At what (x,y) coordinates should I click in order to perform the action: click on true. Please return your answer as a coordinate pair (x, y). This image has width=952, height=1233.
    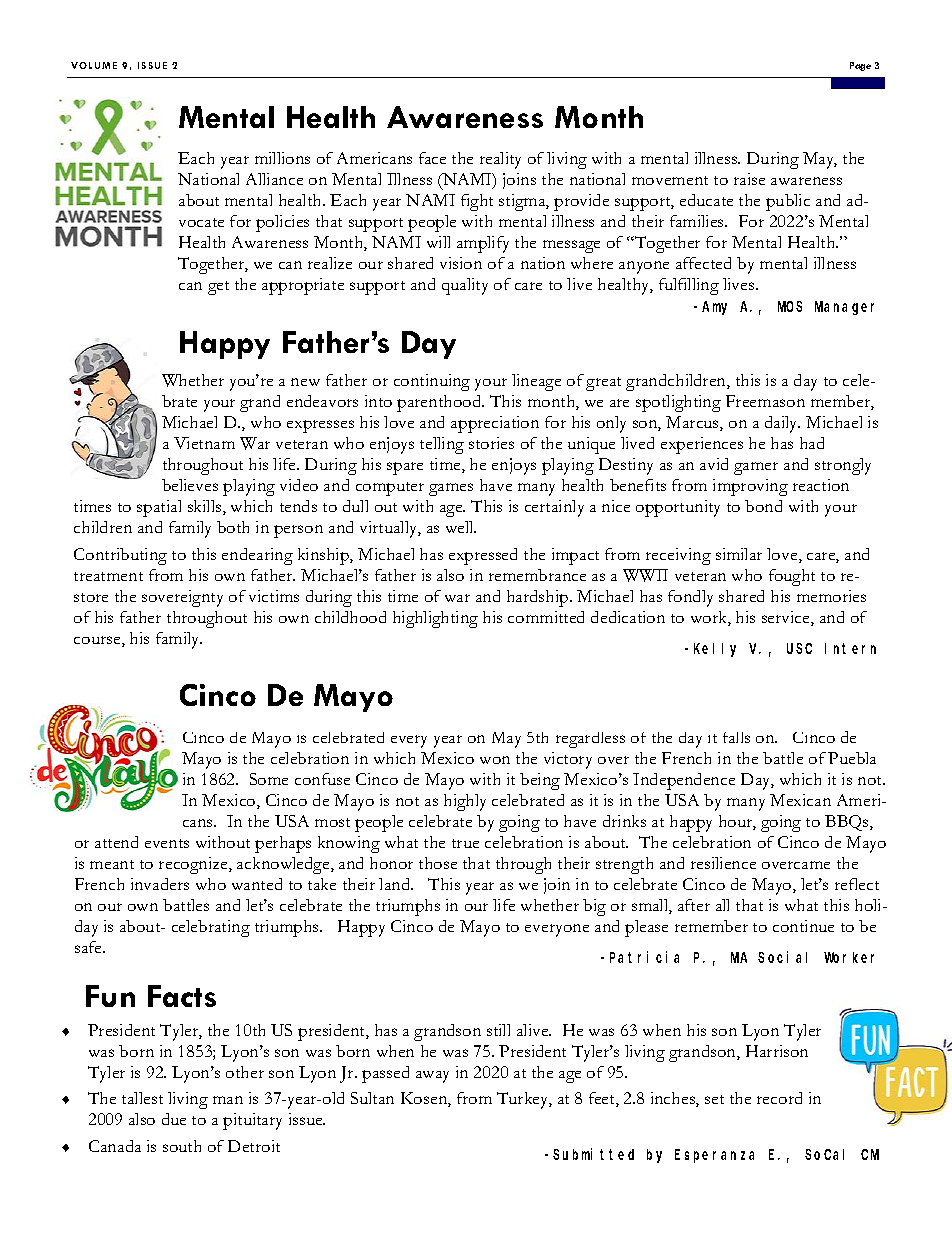
    Looking at the image, I should click on (465, 843).
